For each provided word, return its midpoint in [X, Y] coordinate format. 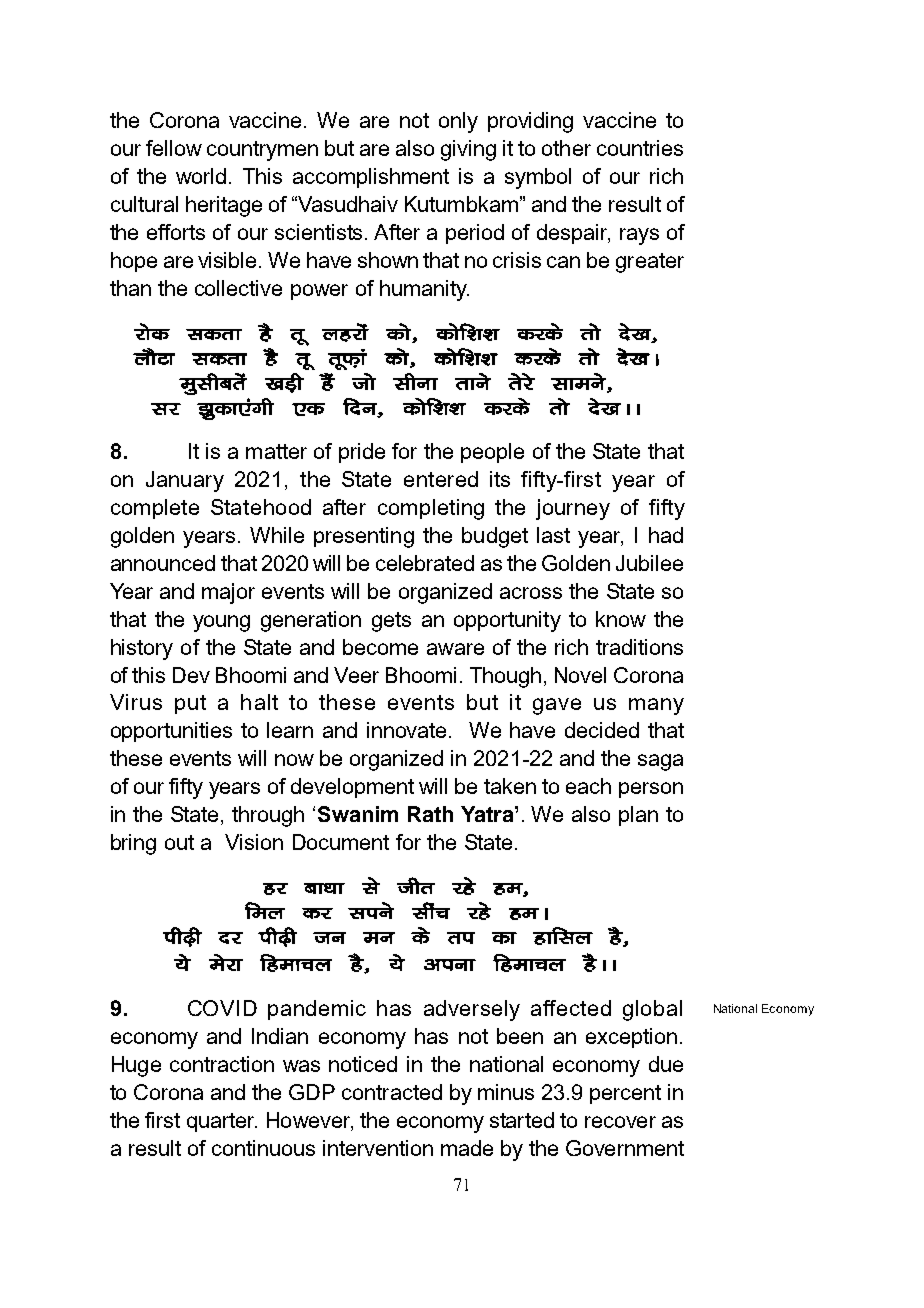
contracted [392, 1092]
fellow [174, 148]
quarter [222, 1122]
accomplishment [371, 178]
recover [620, 1122]
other [566, 148]
